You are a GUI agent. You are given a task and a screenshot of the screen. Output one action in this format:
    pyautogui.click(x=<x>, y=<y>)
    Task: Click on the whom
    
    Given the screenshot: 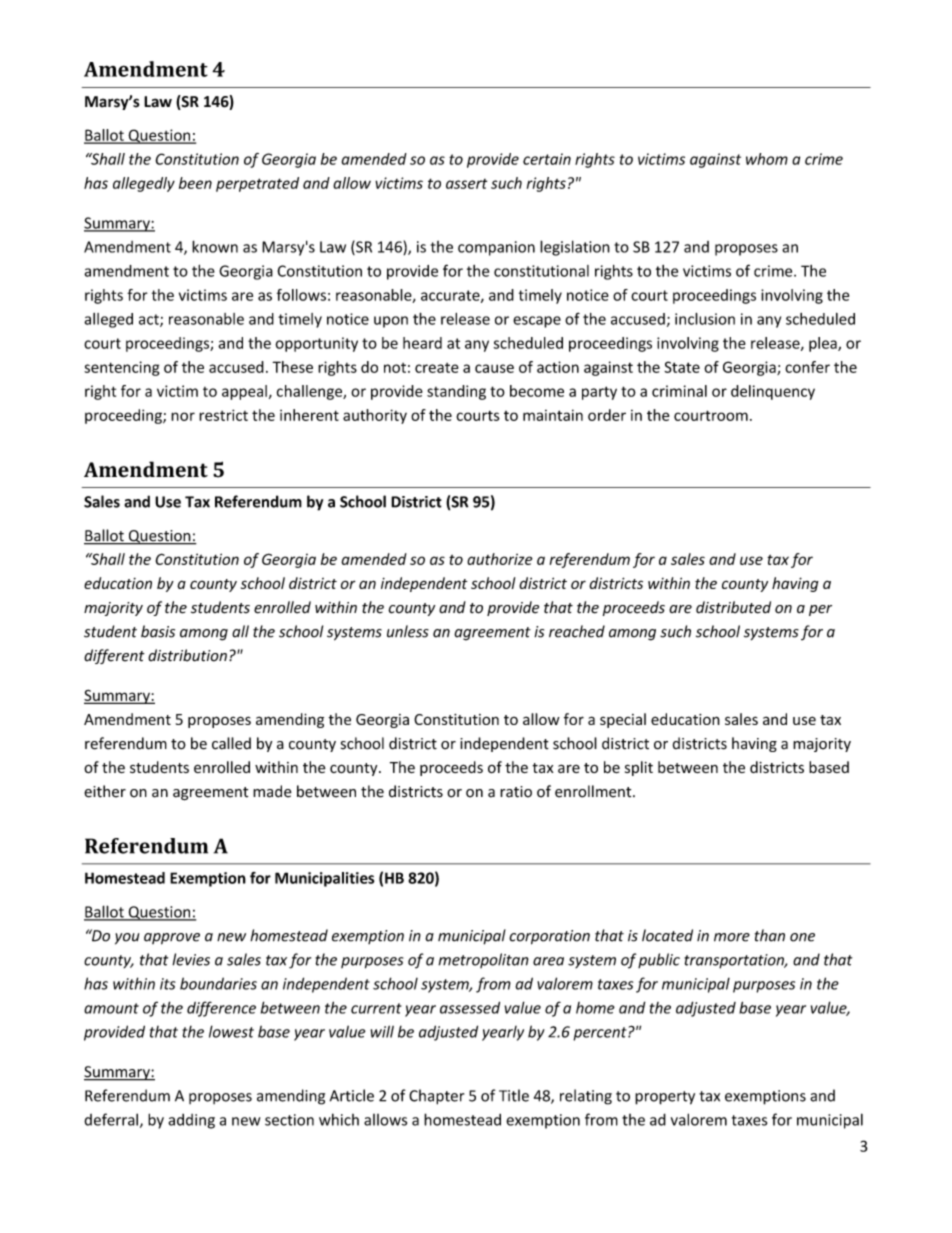 What is the action you would take?
    pyautogui.click(x=767, y=159)
